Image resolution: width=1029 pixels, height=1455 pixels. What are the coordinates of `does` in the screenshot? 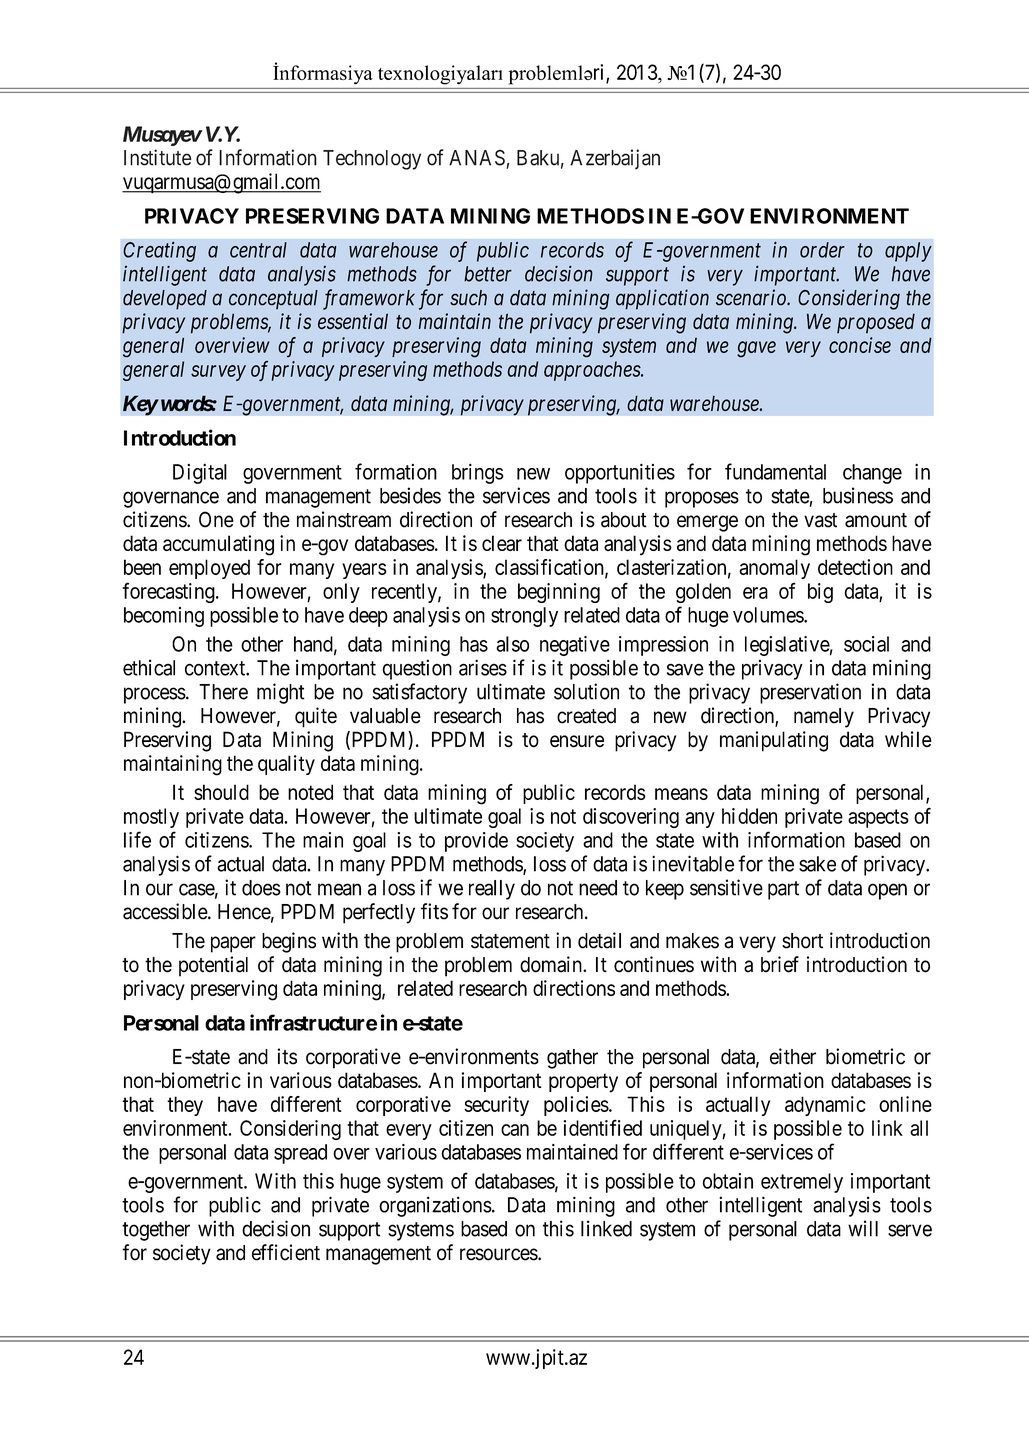 It's located at (261, 888).
